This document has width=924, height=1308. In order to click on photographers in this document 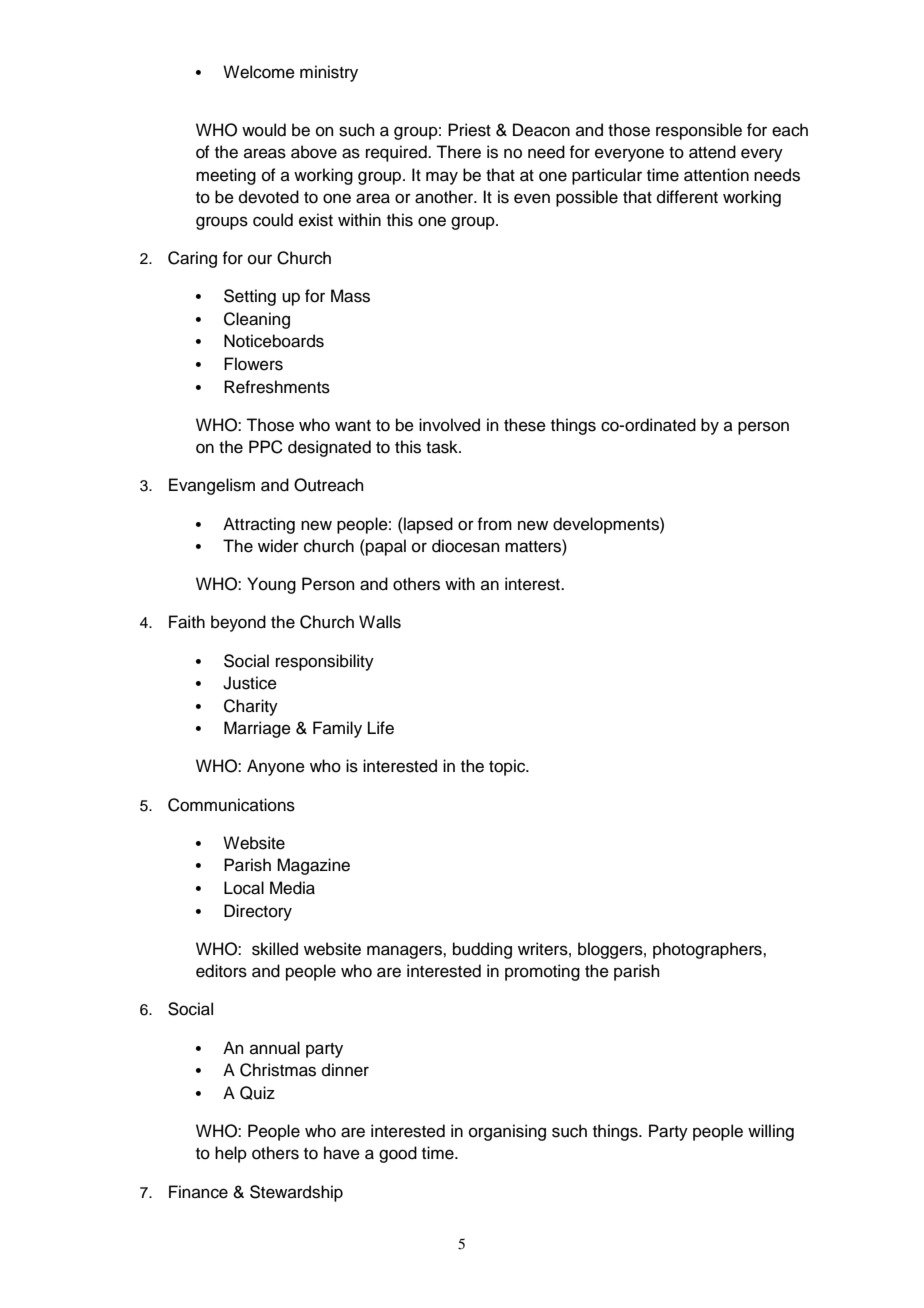, I will do `click(708, 950)`.
